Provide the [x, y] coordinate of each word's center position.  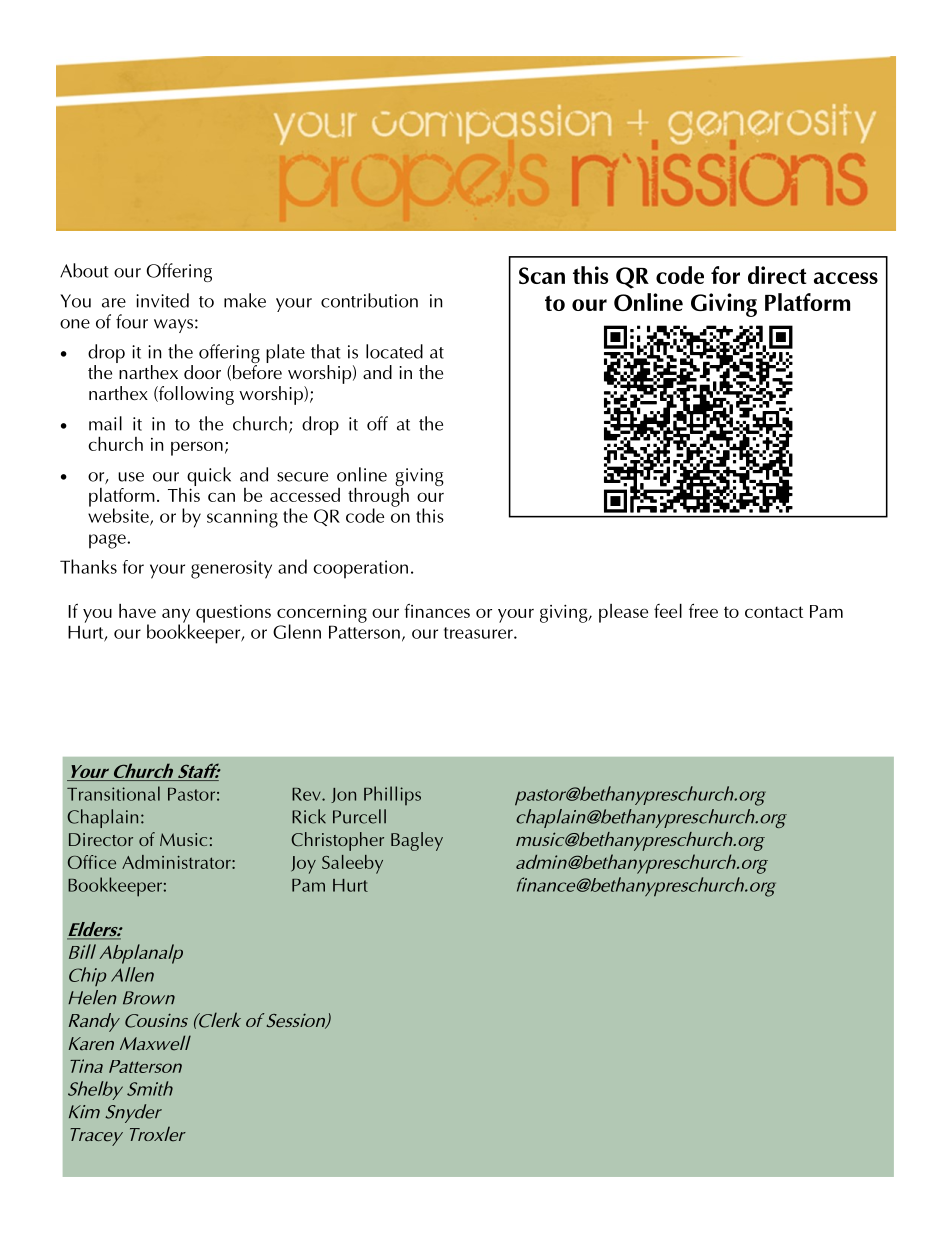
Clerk [219, 1020]
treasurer [479, 633]
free [703, 610]
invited [162, 300]
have [137, 611]
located [394, 351]
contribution [369, 300]
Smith [150, 1088]
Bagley [417, 841]
